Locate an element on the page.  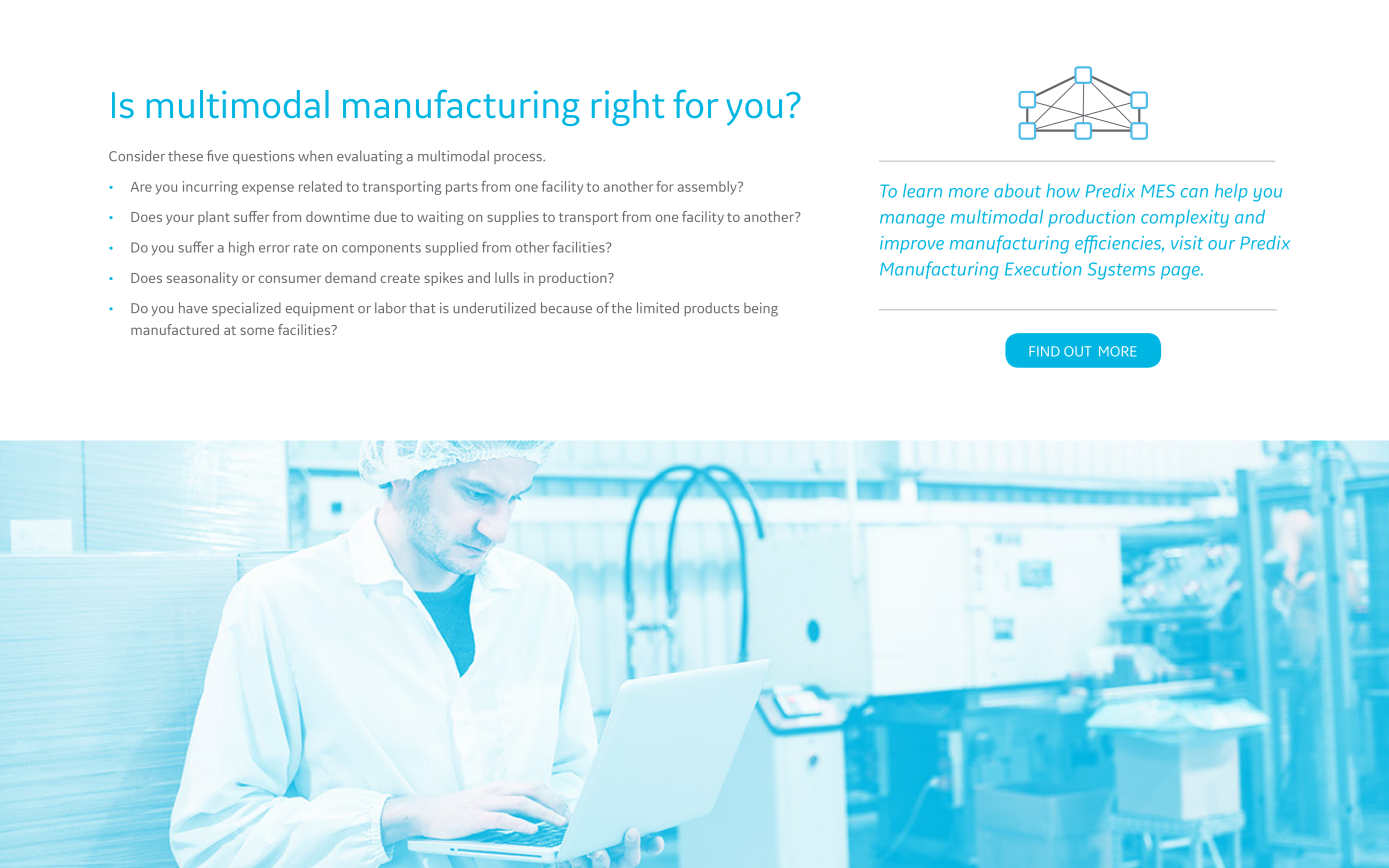
expense is located at coordinates (268, 189).
